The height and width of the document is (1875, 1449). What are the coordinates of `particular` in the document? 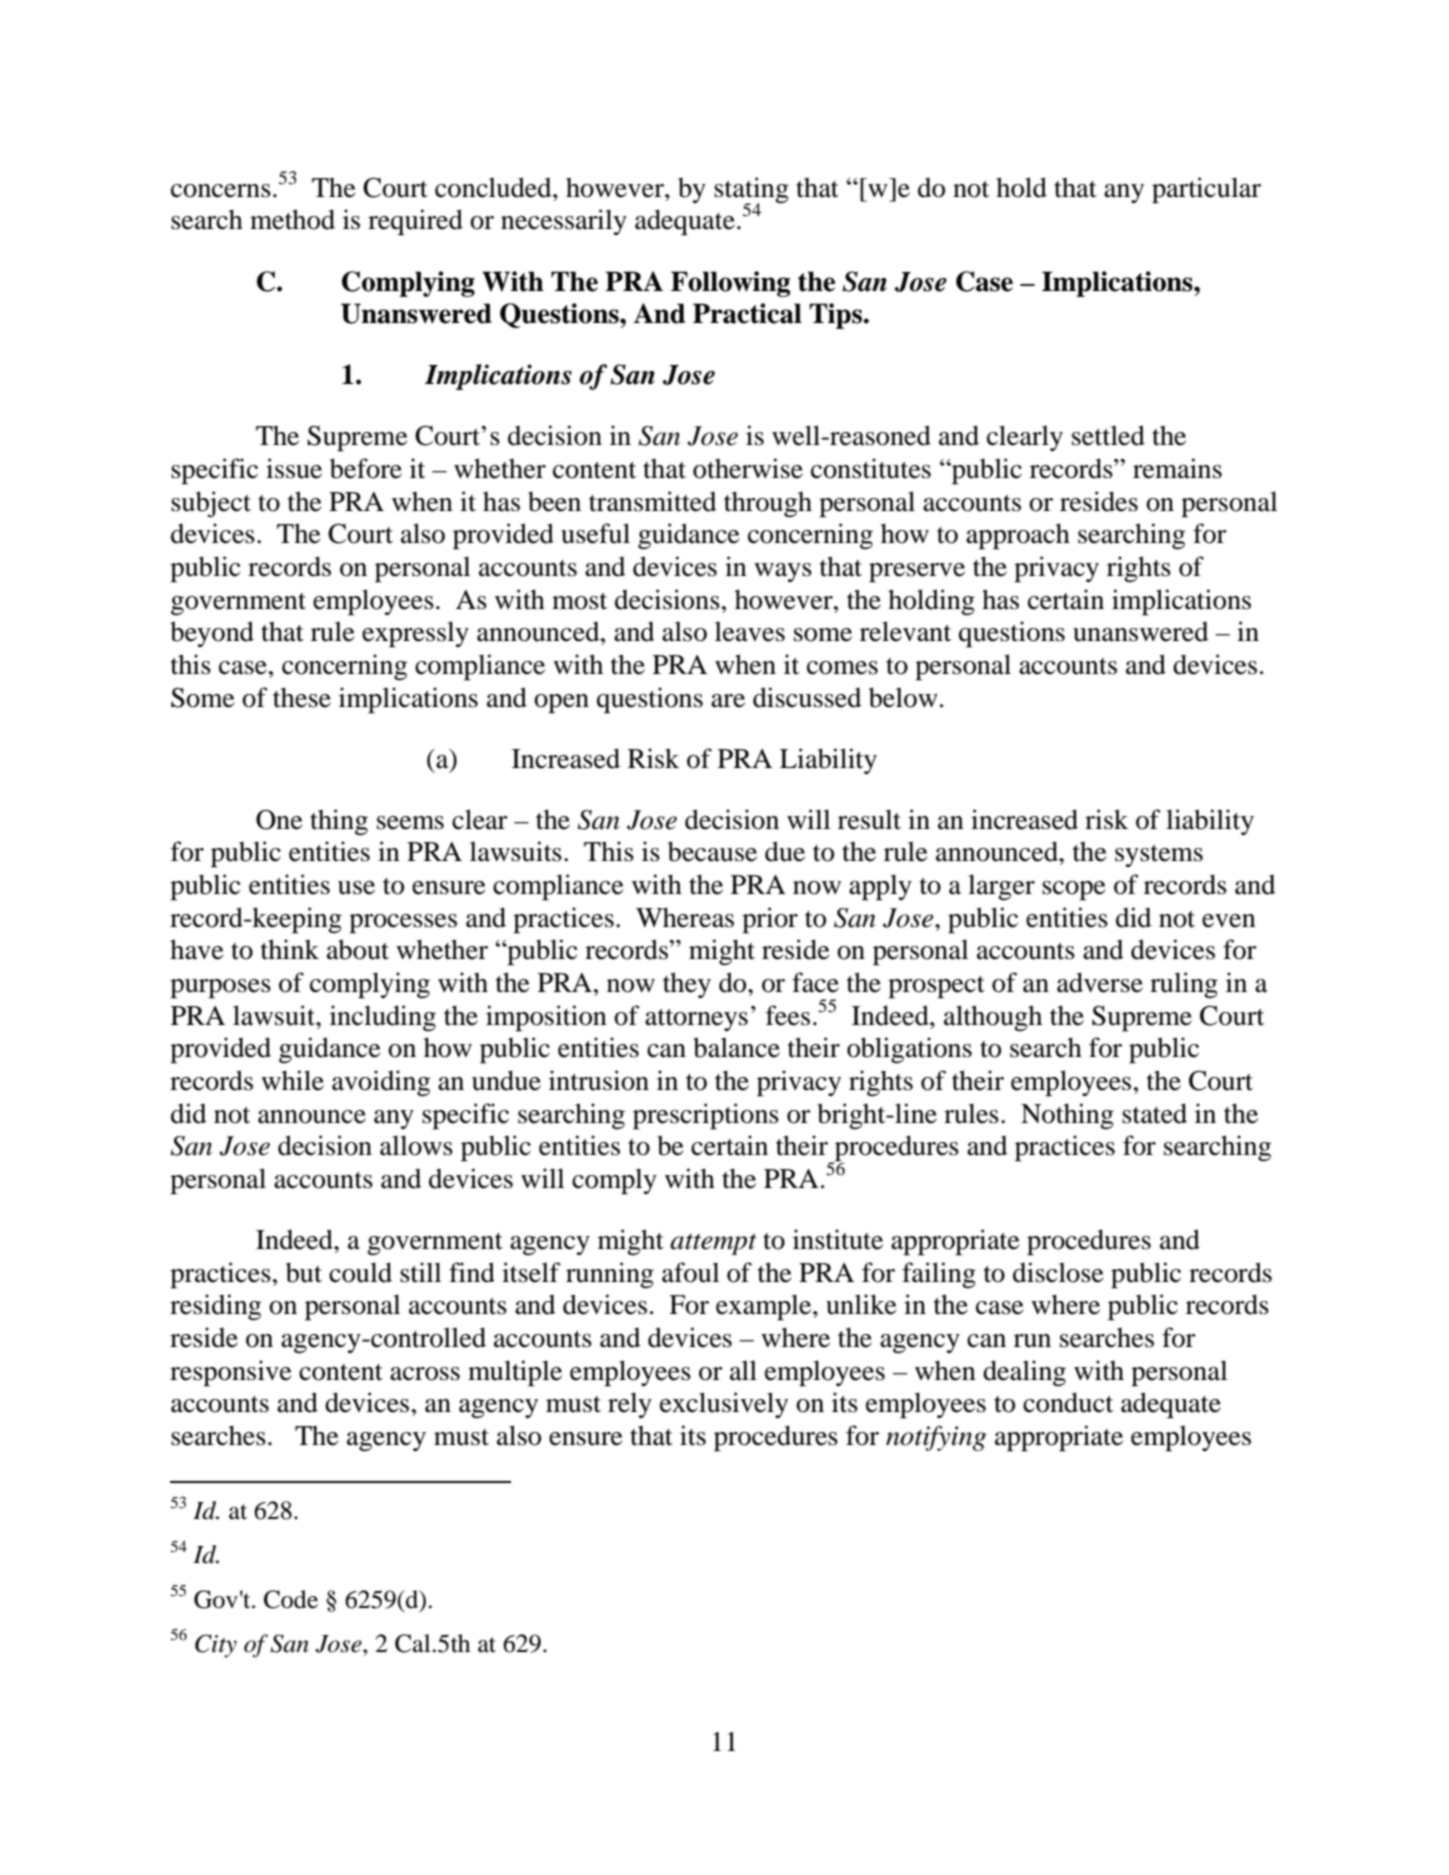 It's located at (1206, 190).
